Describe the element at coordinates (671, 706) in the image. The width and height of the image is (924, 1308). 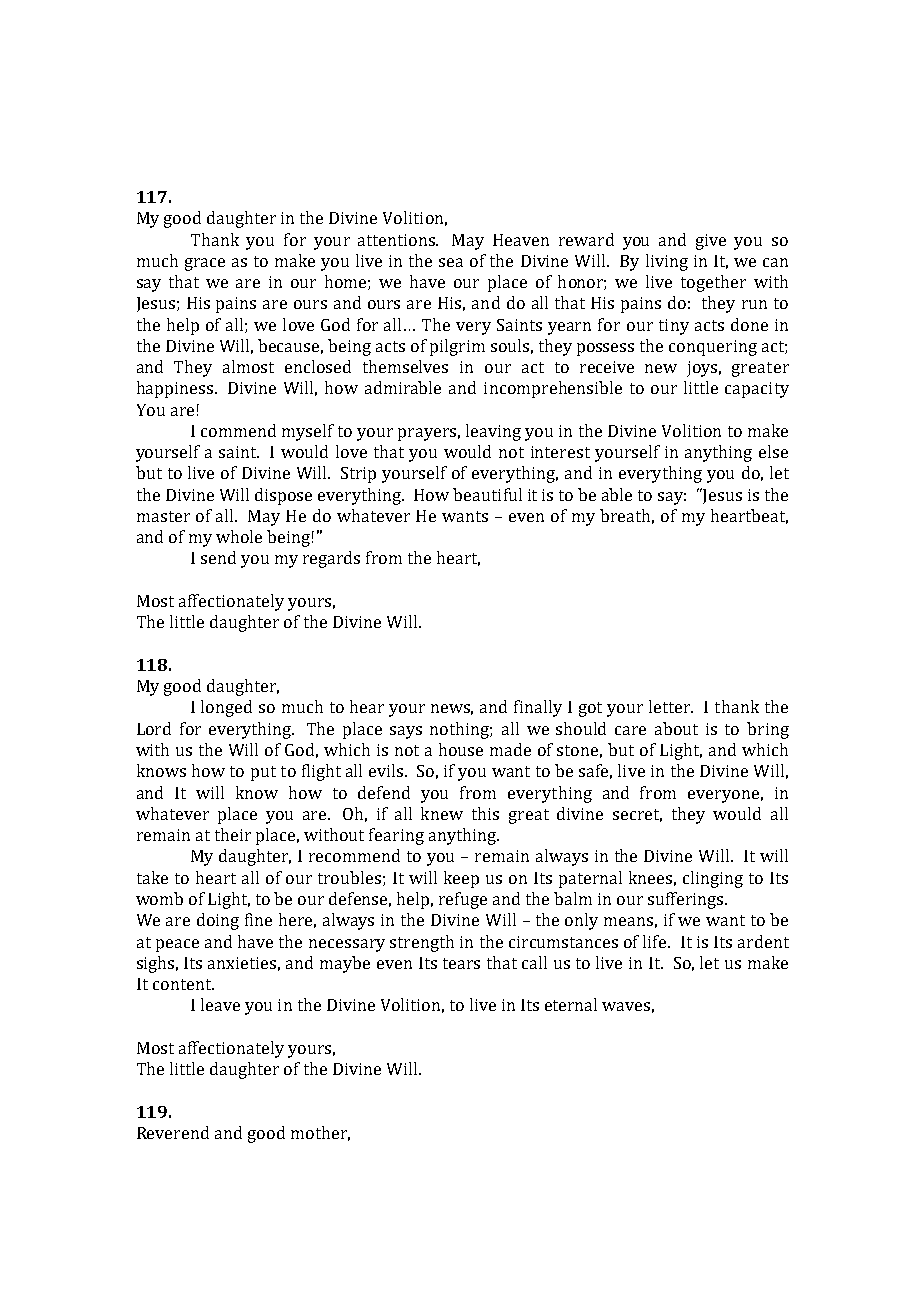
I see `letter` at that location.
